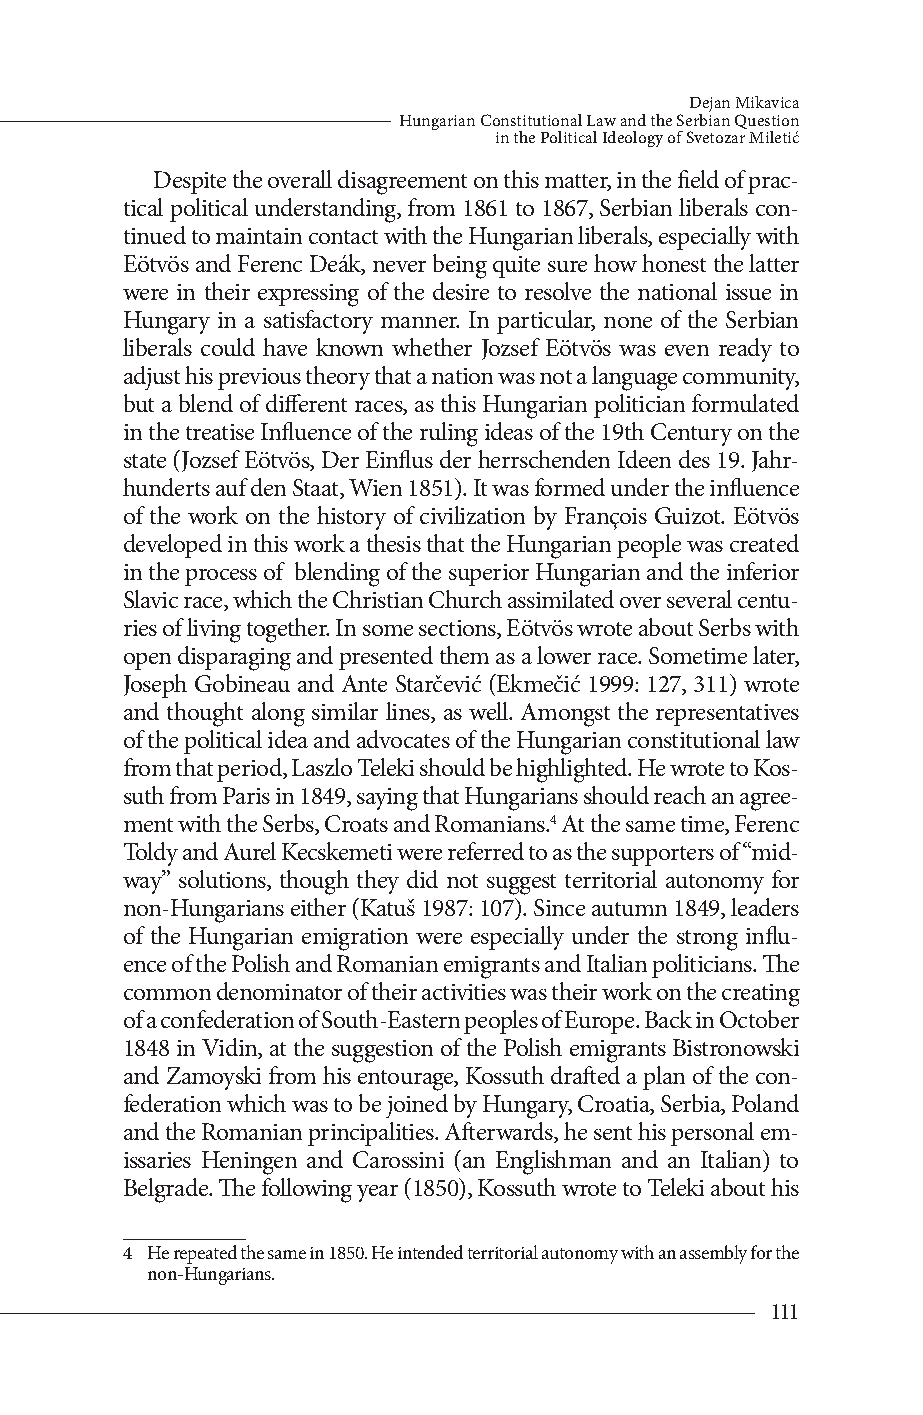  Describe the element at coordinates (190, 182) in the screenshot. I see `Despite` at that location.
